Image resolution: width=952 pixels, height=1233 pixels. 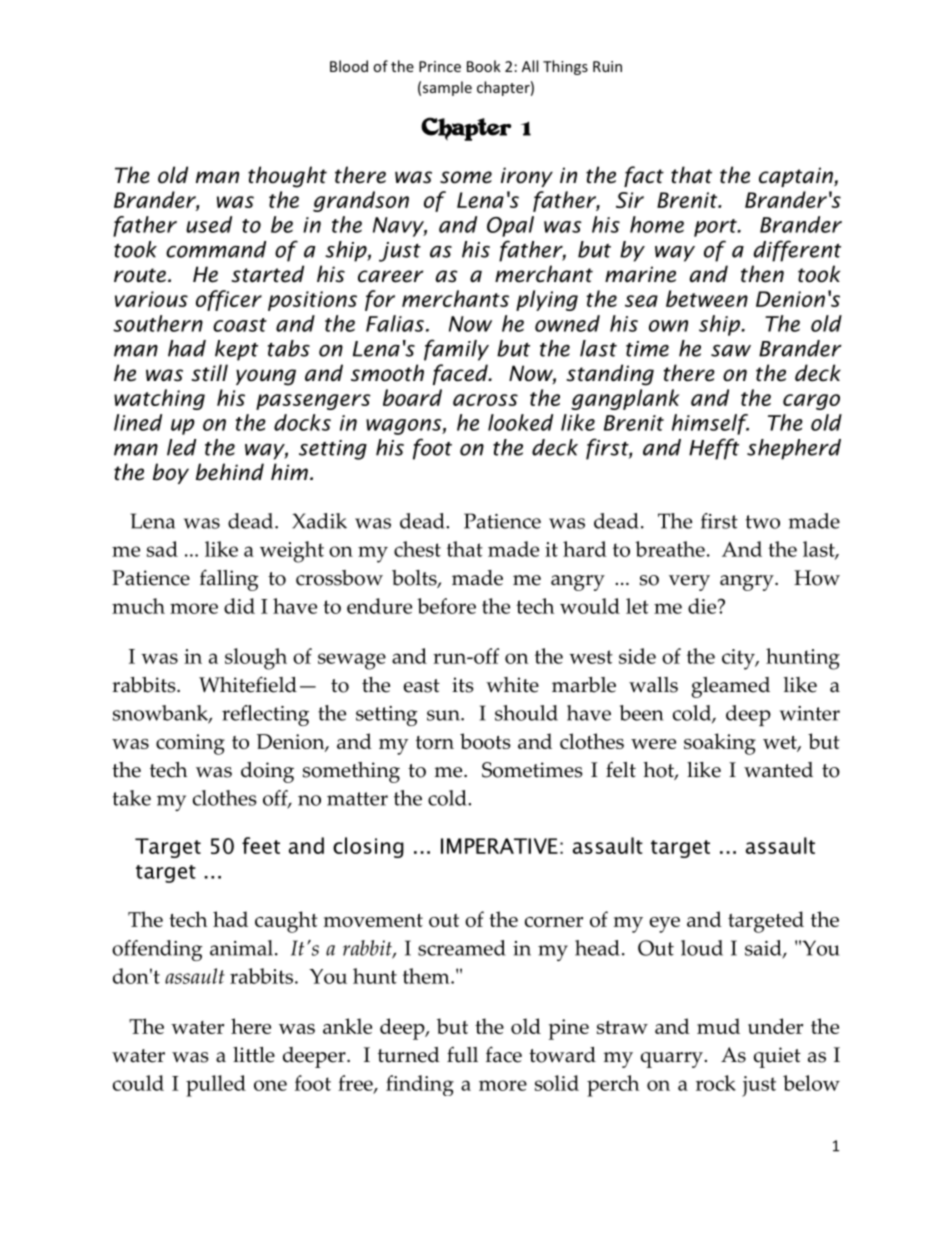 I want to click on thought, so click(x=287, y=177).
